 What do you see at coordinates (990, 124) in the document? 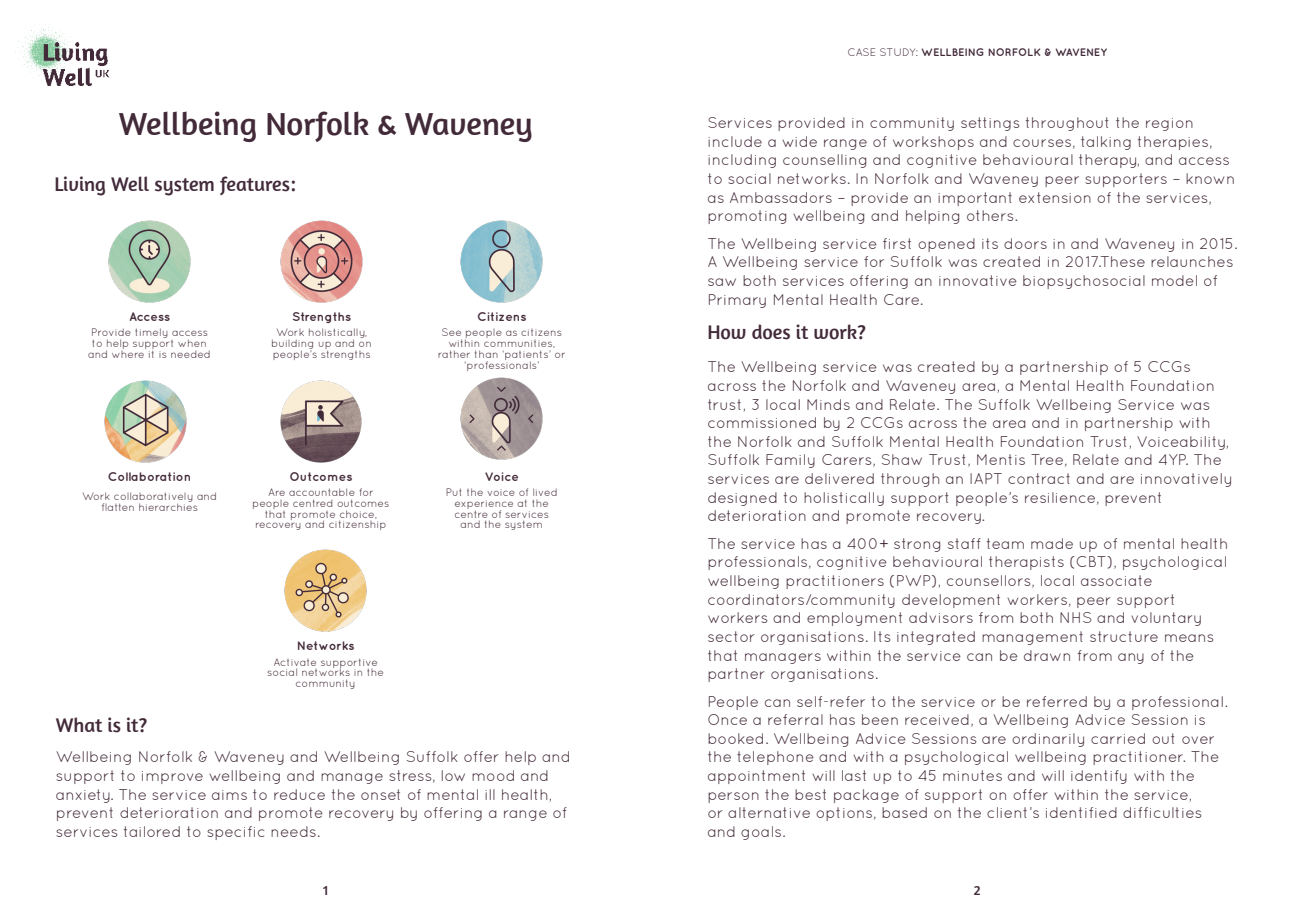
I see `settings` at bounding box center [990, 124].
